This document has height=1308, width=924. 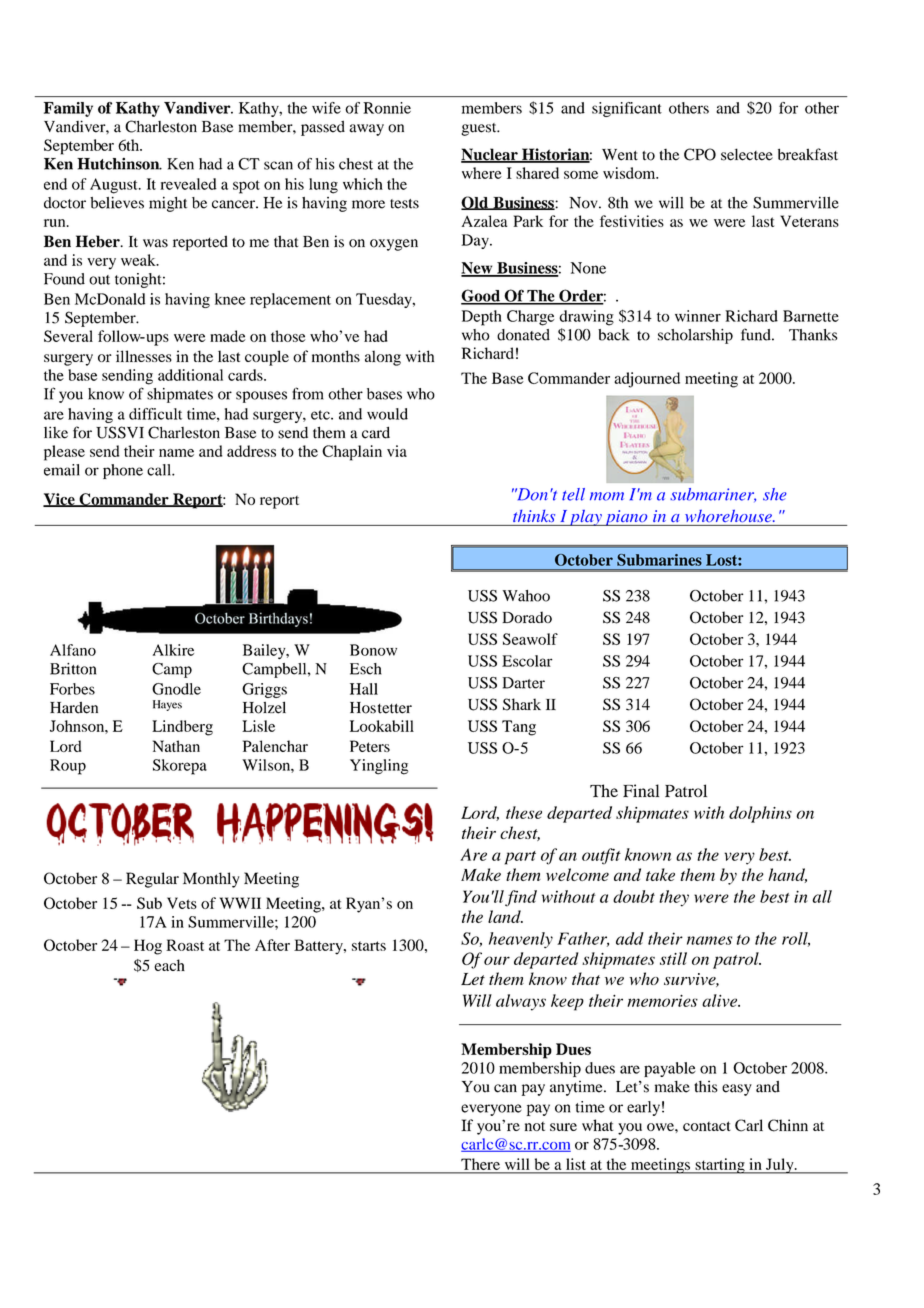 I want to click on via, so click(x=397, y=451).
